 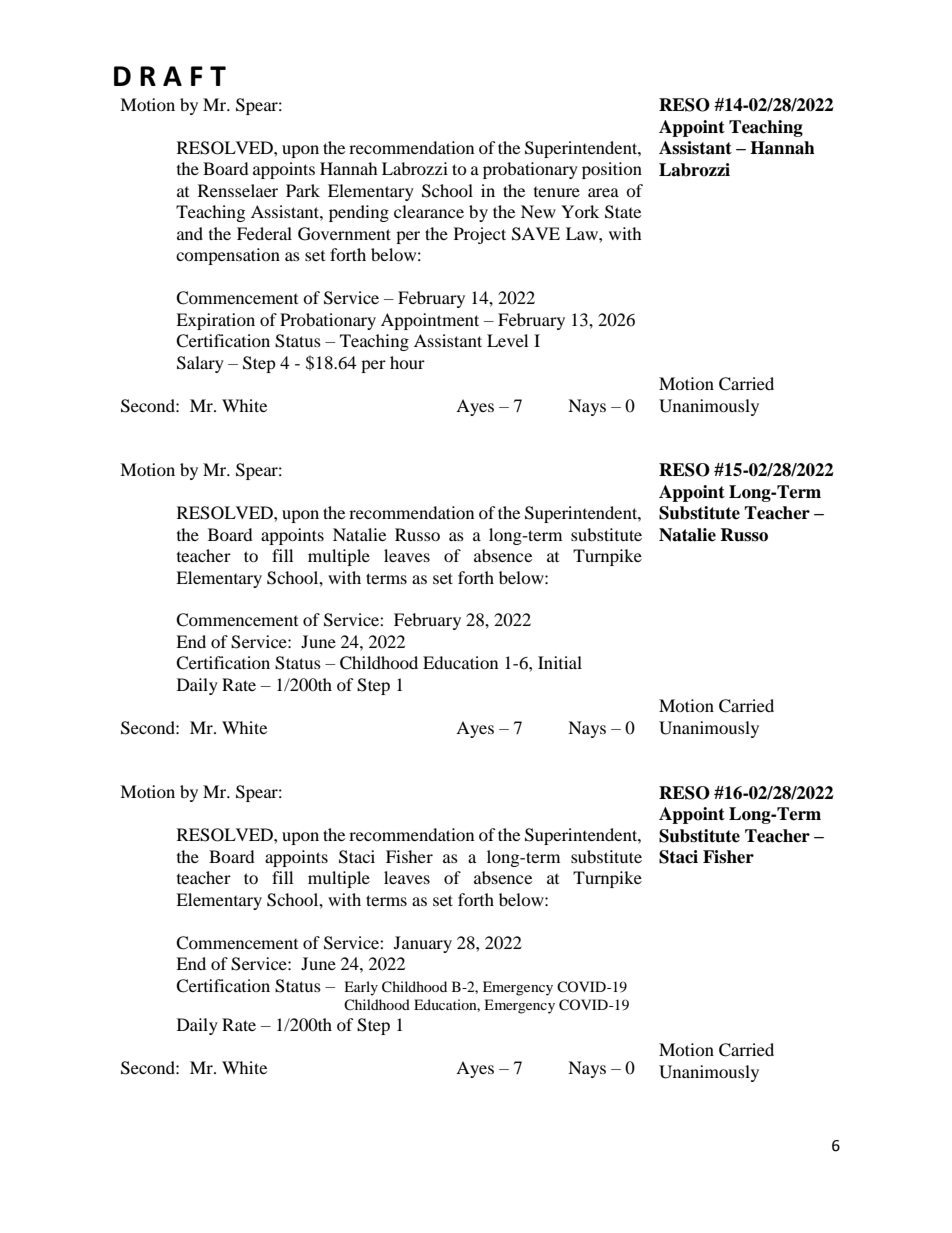 What do you see at coordinates (361, 988) in the image?
I see `Early` at bounding box center [361, 988].
